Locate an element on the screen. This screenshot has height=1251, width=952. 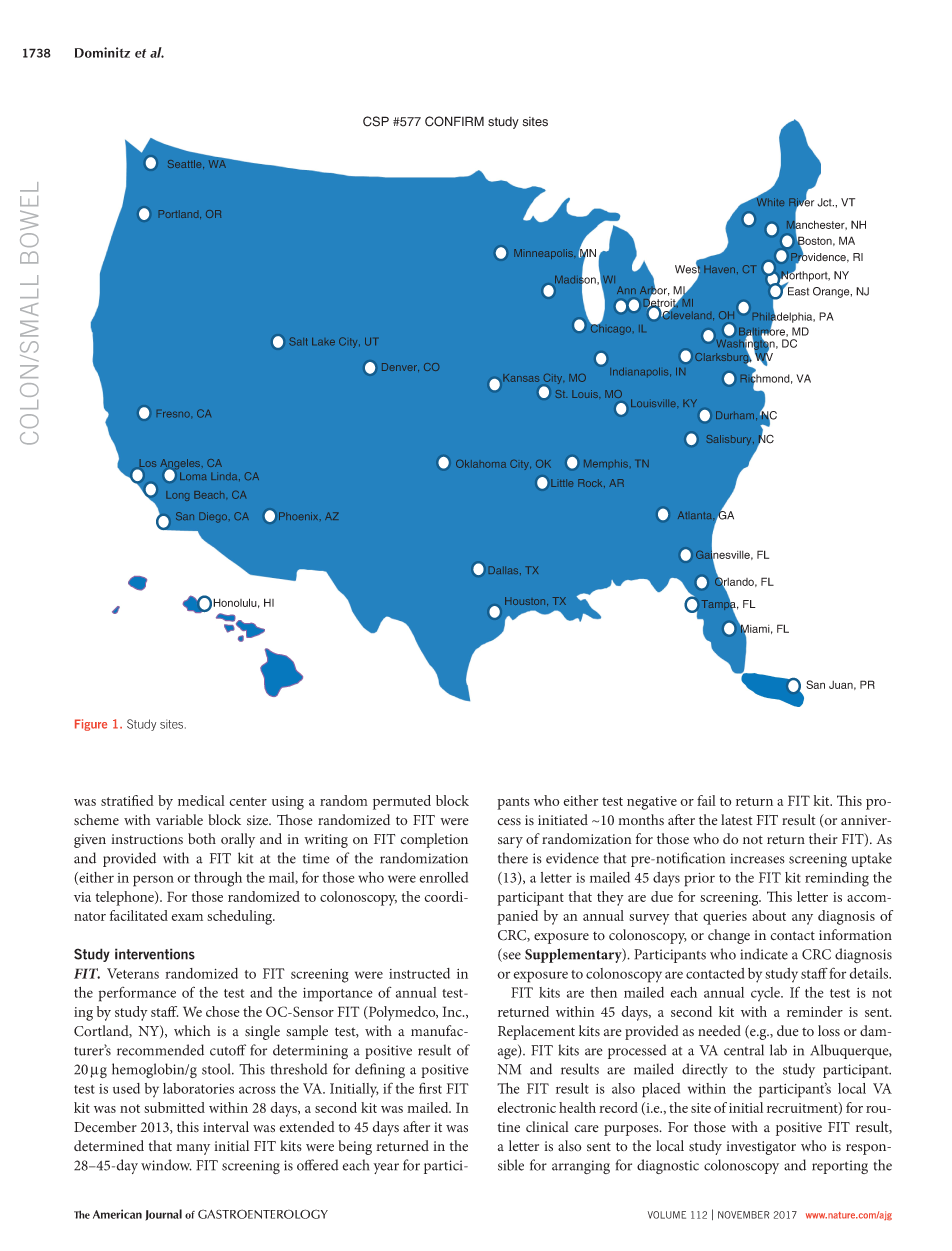
Figure is located at coordinates (91, 725).
